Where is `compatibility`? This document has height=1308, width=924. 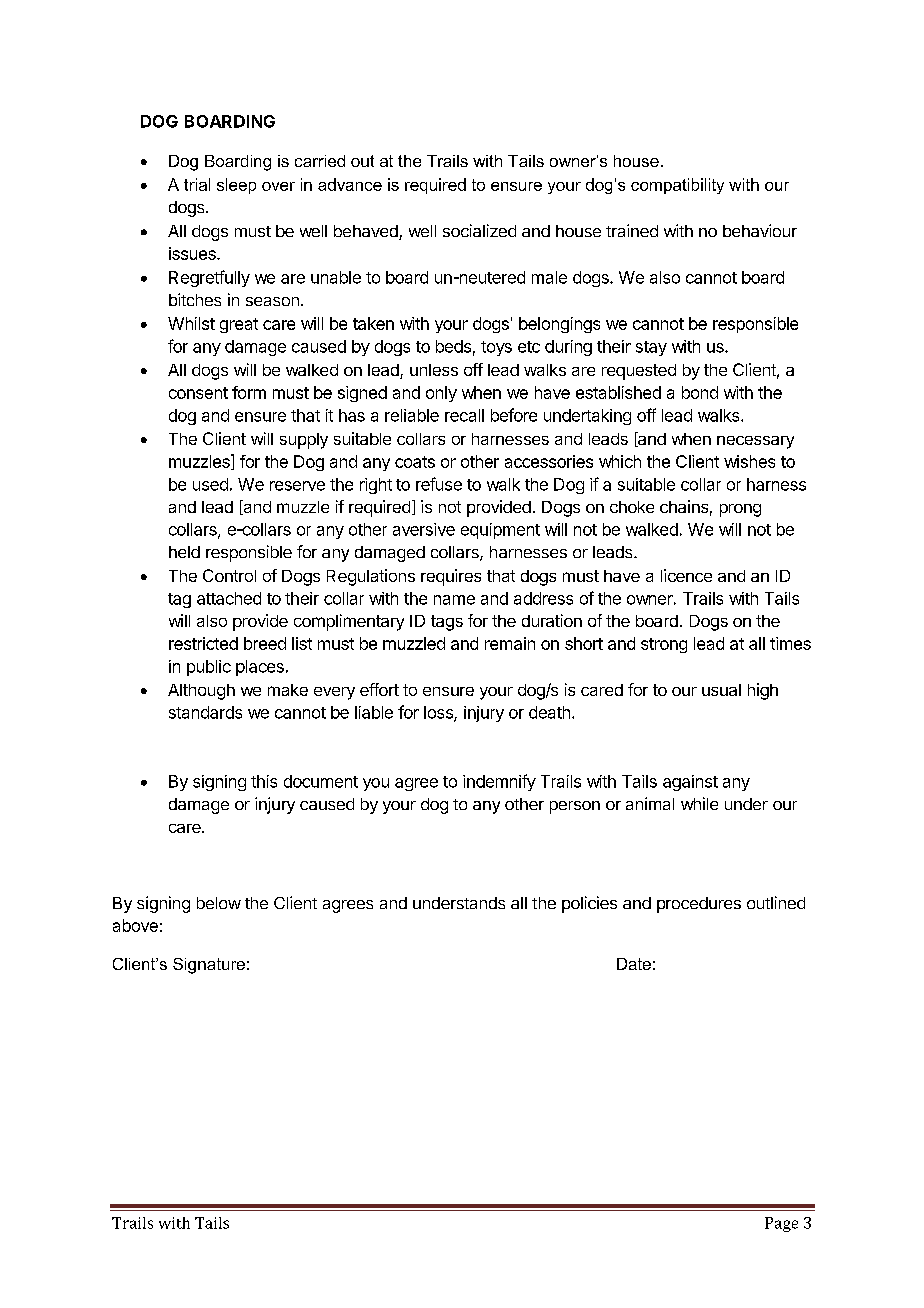
compatibility is located at coordinates (677, 186).
